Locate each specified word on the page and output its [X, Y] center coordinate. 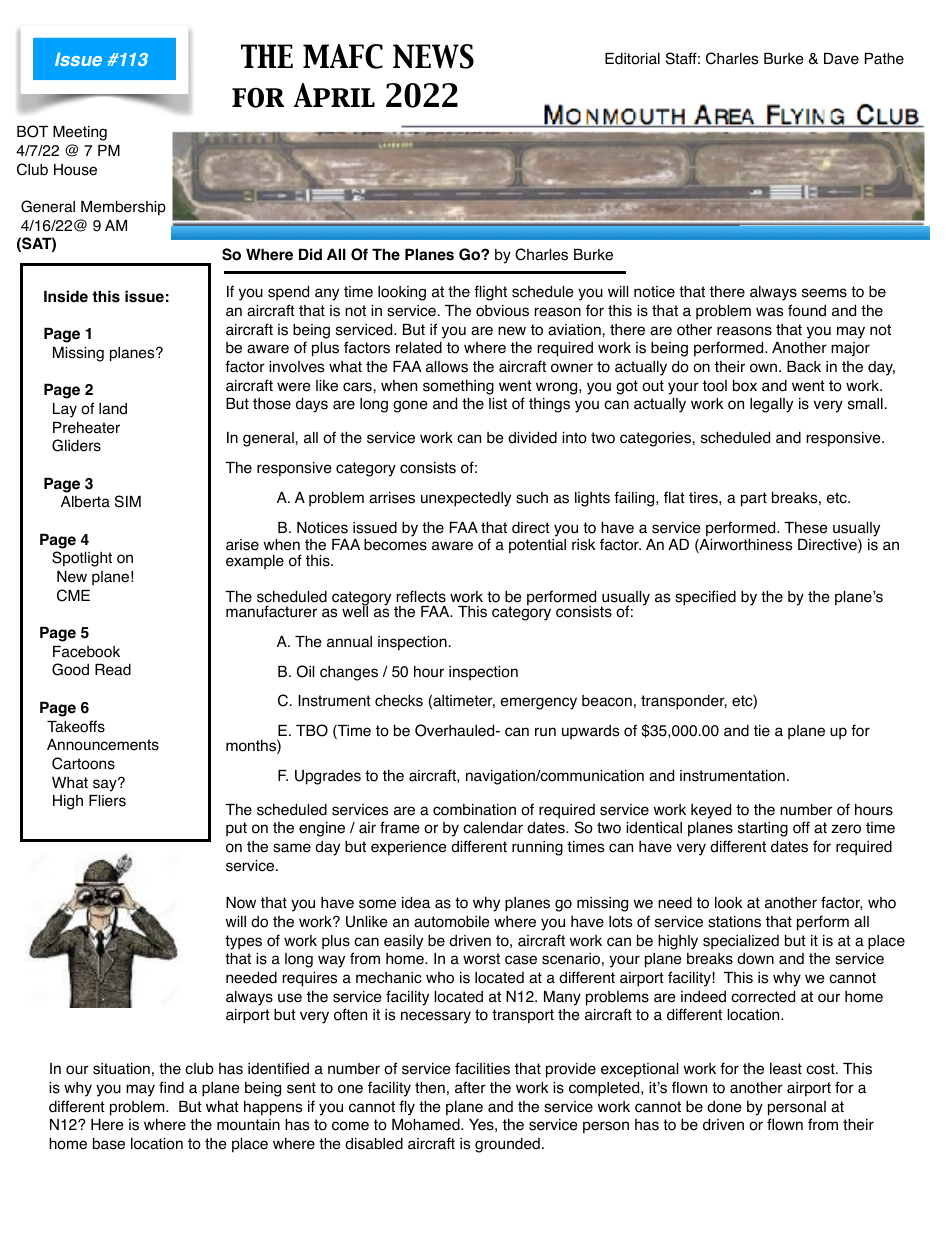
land [113, 409]
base [109, 1143]
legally [771, 405]
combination [474, 810]
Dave [841, 59]
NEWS [433, 56]
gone [410, 406]
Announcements [103, 745]
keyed [711, 811]
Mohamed [427, 1124]
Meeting [80, 133]
